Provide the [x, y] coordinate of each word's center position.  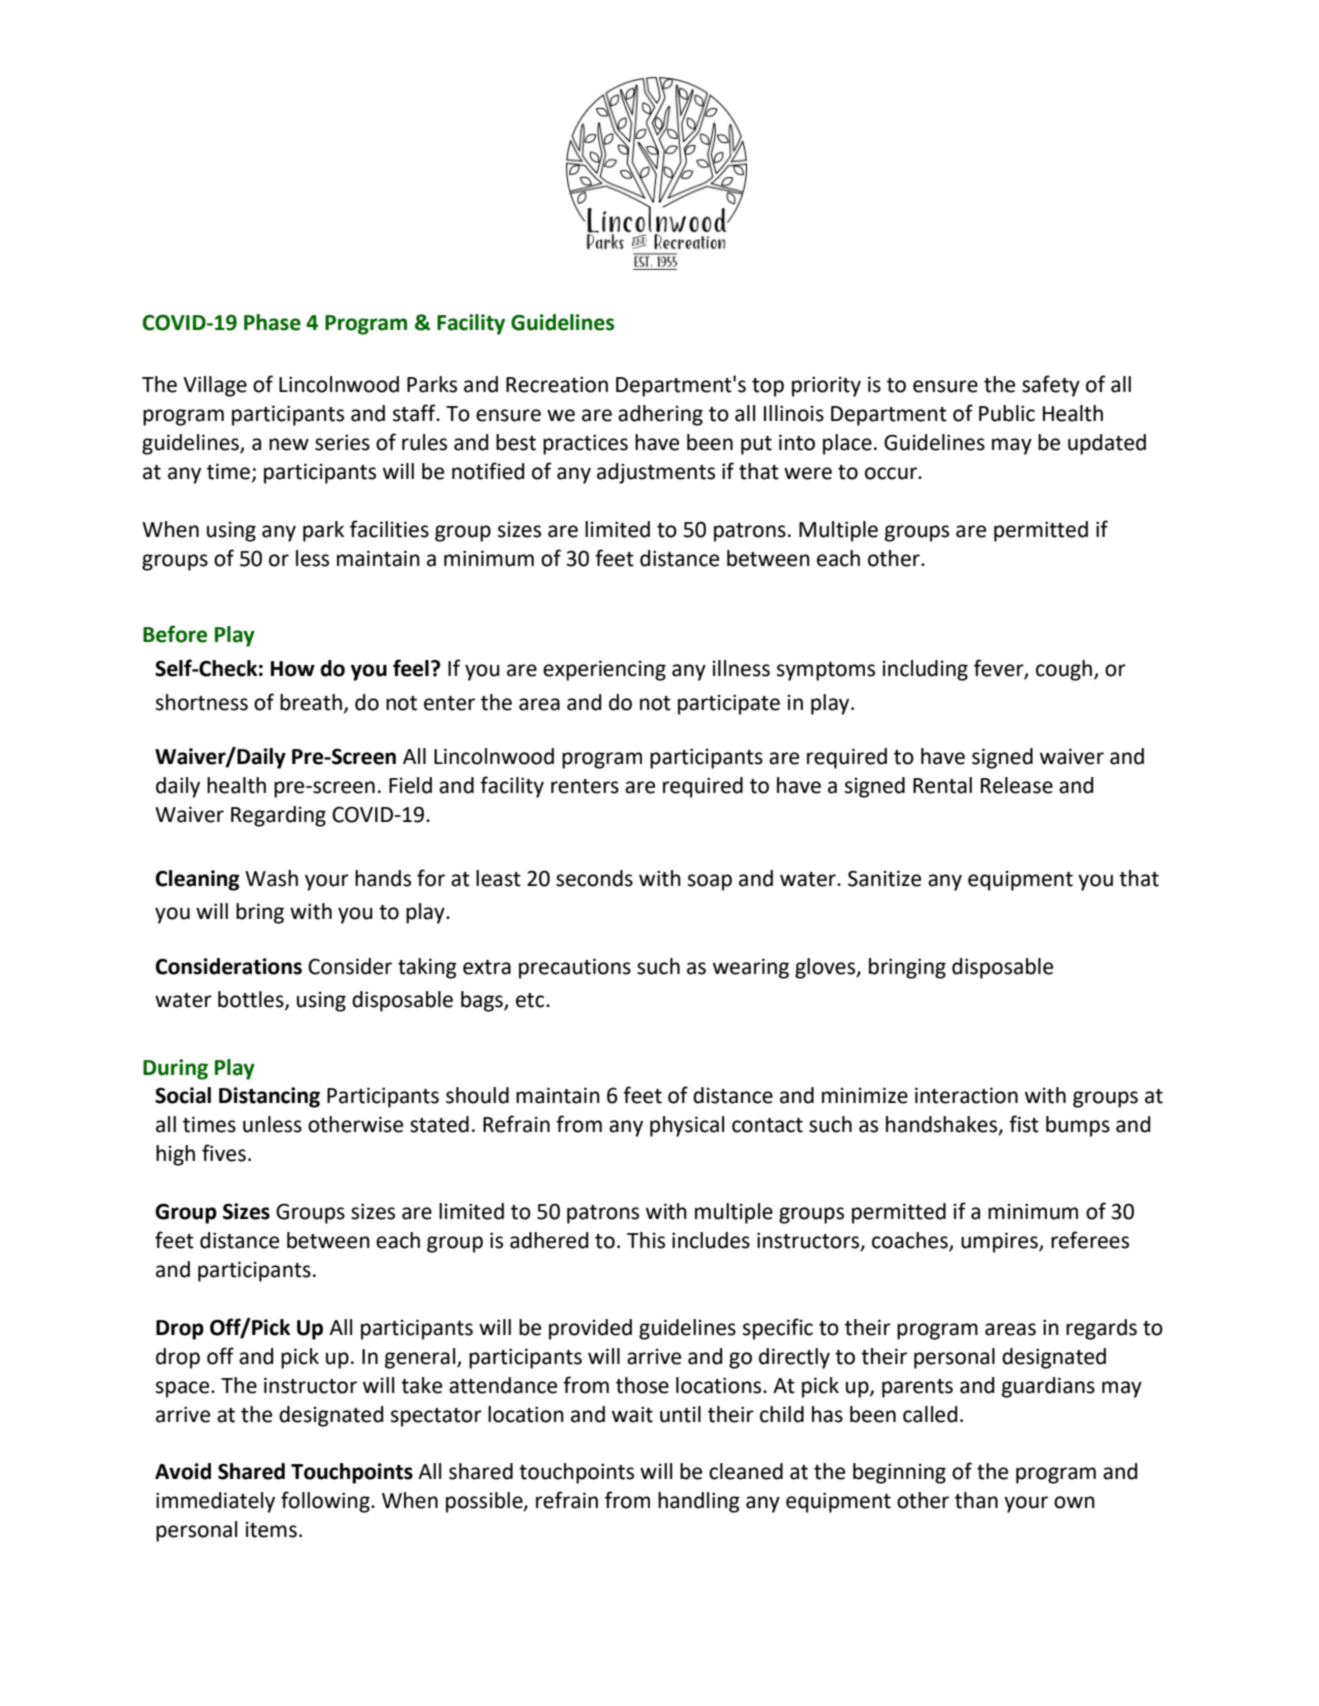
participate [729, 704]
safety [1051, 386]
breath [311, 702]
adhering [660, 415]
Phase [272, 322]
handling [699, 1502]
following [326, 1502]
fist [1024, 1124]
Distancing [269, 1097]
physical [687, 1126]
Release [1017, 785]
